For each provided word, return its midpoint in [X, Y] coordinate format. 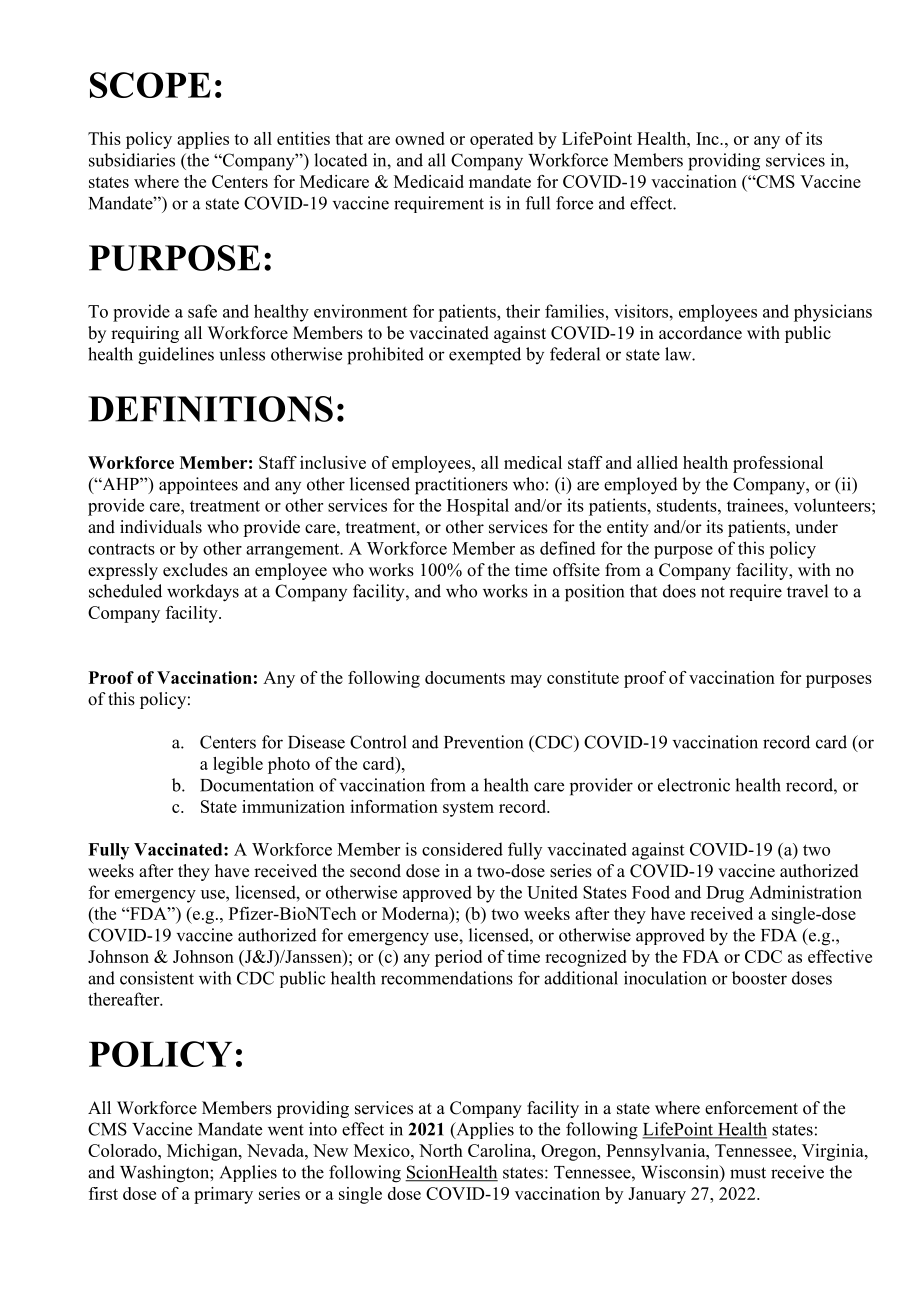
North [441, 1150]
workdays [203, 593]
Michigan [203, 1152]
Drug [725, 894]
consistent [157, 978]
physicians [833, 313]
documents [465, 677]
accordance [700, 333]
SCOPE [150, 85]
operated [501, 140]
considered [462, 849]
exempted [485, 356]
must [748, 1173]
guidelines [176, 356]
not [713, 592]
